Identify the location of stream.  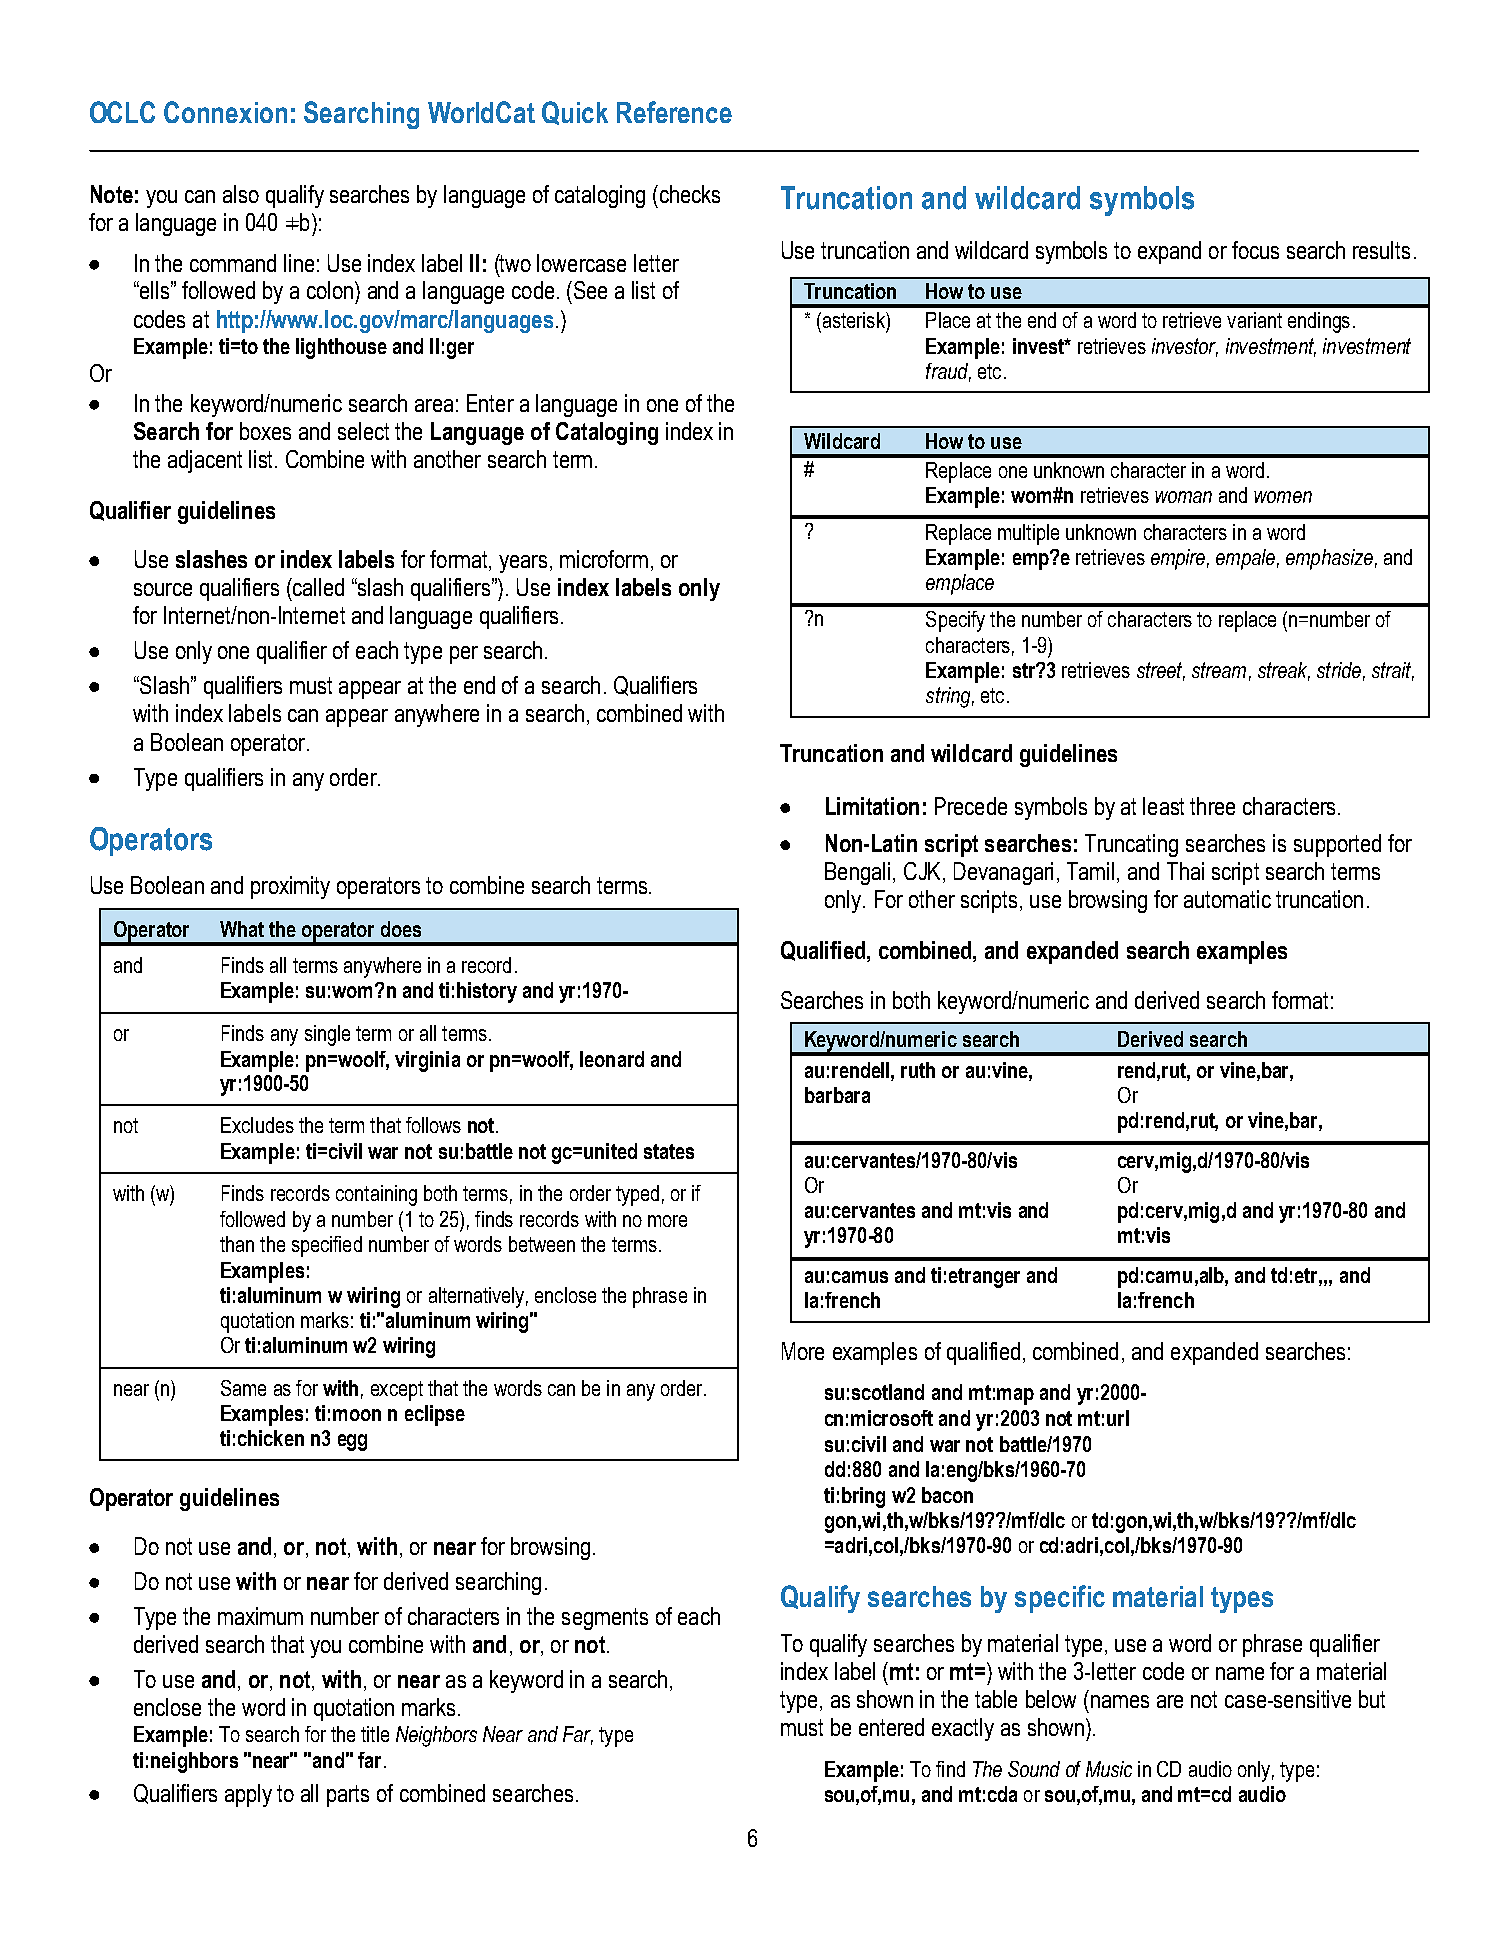
(1219, 670).
